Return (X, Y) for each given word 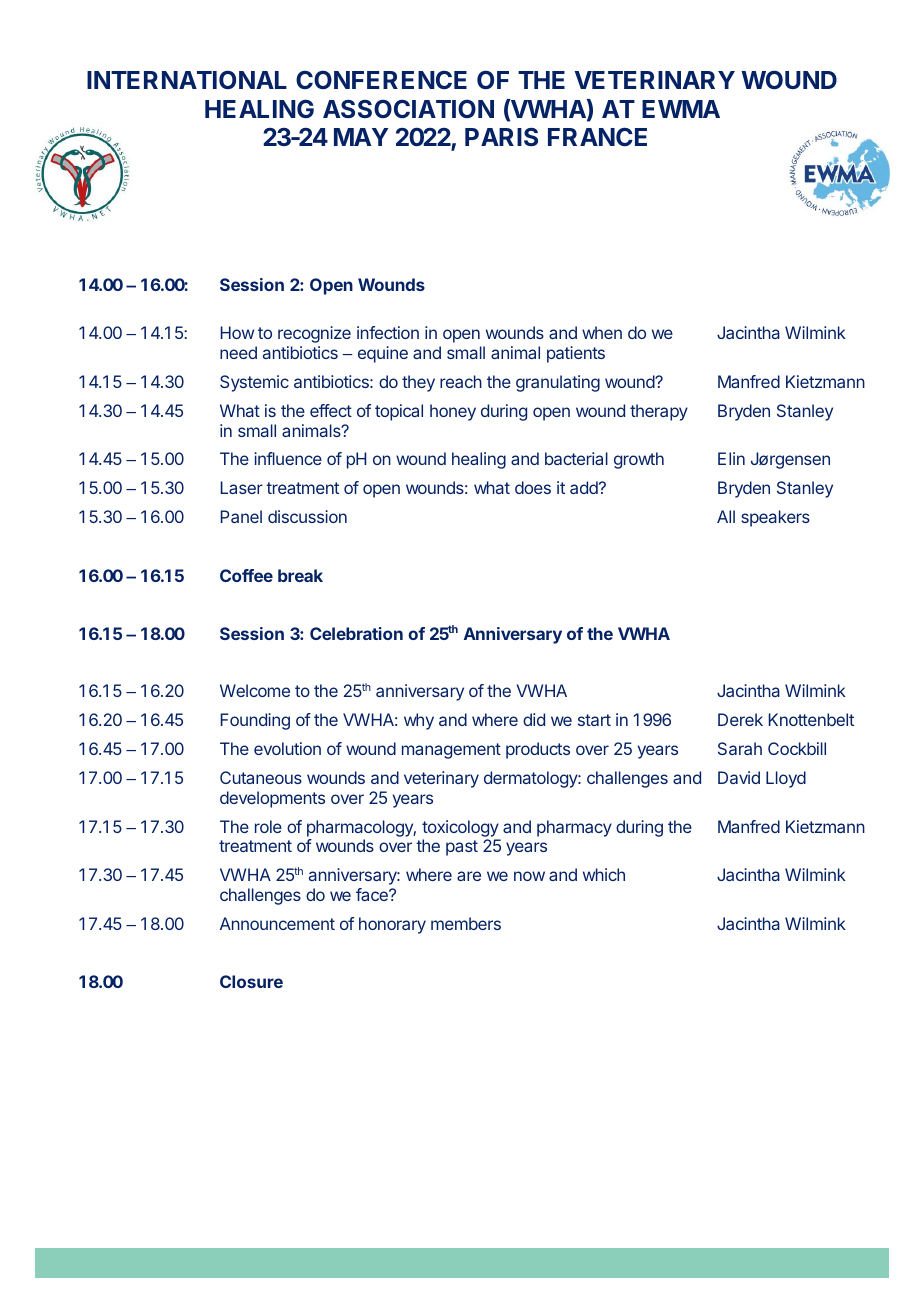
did (534, 719)
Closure (251, 981)
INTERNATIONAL (187, 79)
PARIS (501, 136)
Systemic (254, 383)
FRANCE (597, 136)
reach (461, 381)
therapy (659, 412)
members (466, 923)
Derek (740, 719)
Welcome (255, 690)
